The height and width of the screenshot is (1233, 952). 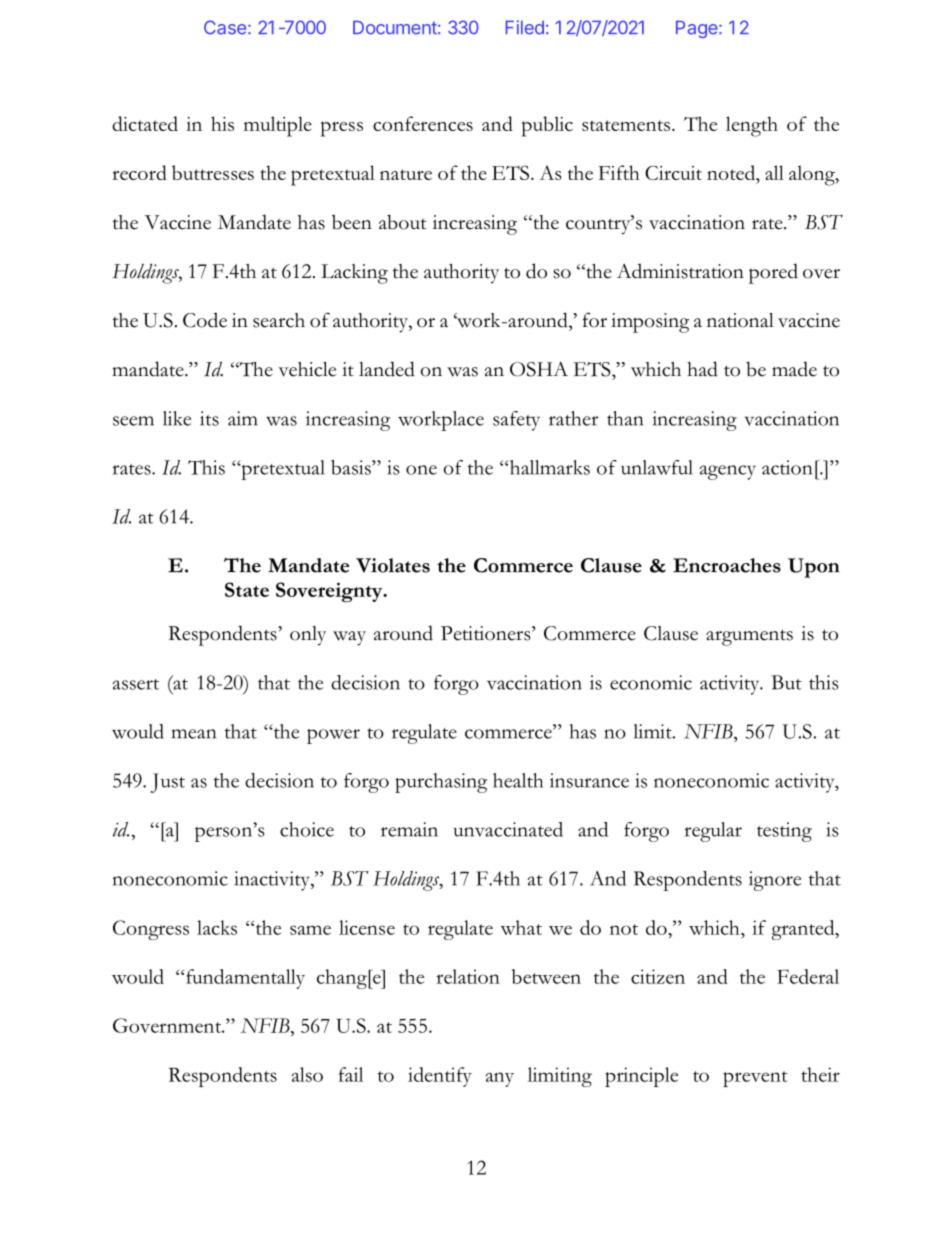 What do you see at coordinates (727, 565) in the screenshot?
I see `Encroaches` at bounding box center [727, 565].
